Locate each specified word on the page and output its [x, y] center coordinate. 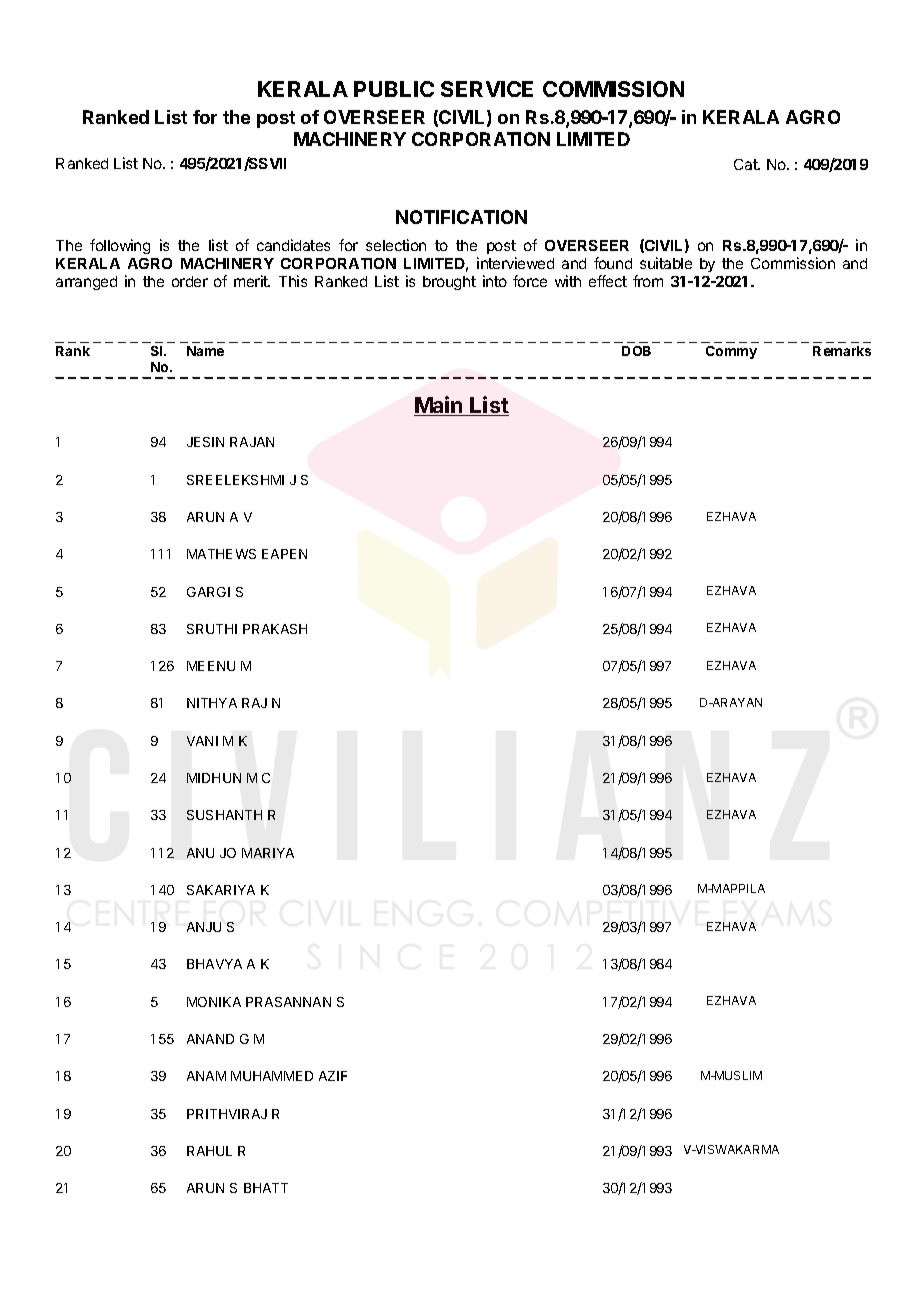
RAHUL [209, 1151]
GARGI [208, 592]
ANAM [206, 1076]
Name [205, 351]
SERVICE [487, 89]
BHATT [266, 1188]
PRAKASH [275, 629]
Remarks [842, 351]
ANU [200, 853]
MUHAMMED [272, 1076]
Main [439, 406]
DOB [636, 351]
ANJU [204, 927]
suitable [666, 263]
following [120, 246]
